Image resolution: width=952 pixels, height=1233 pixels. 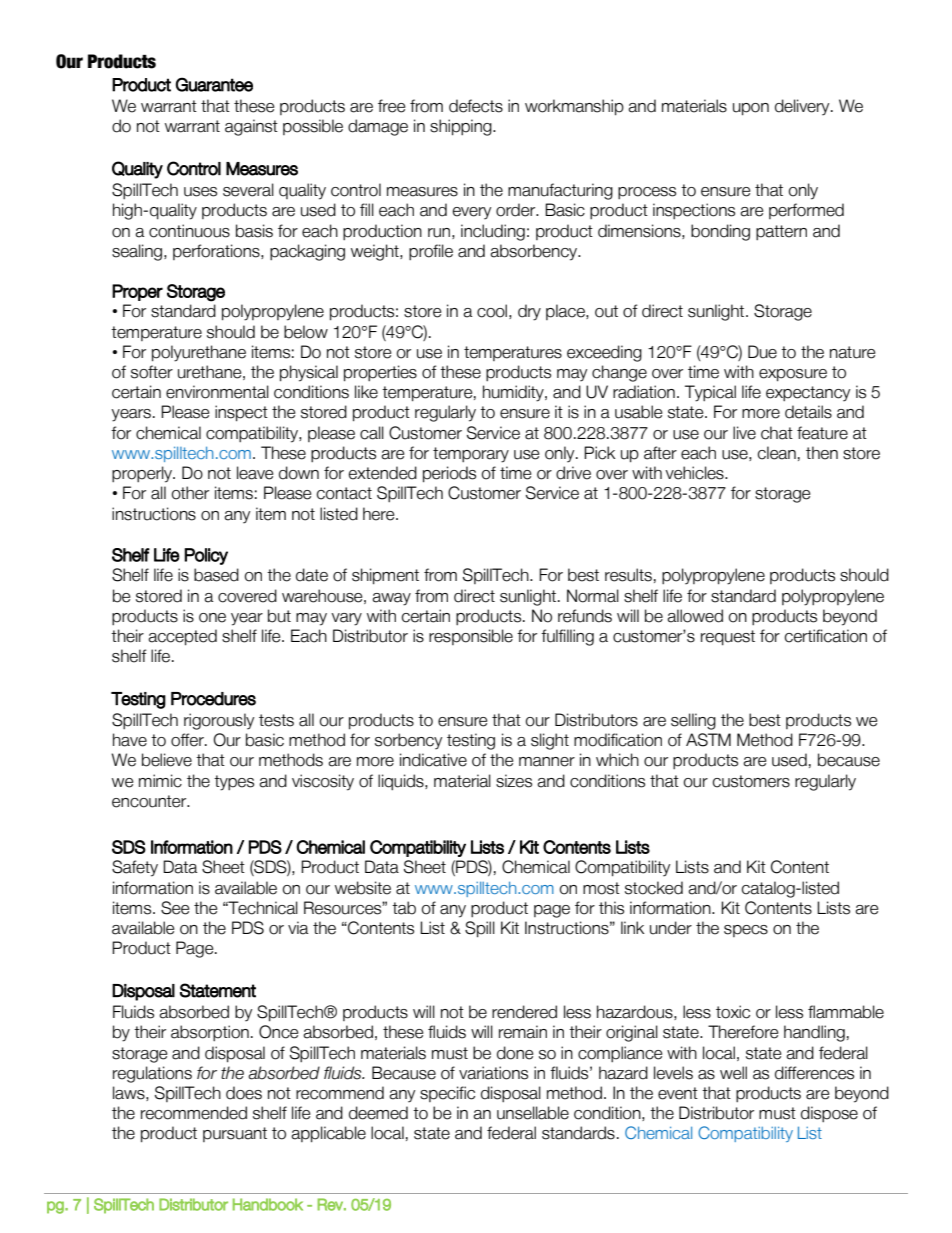 I want to click on ASTM, so click(x=708, y=740).
